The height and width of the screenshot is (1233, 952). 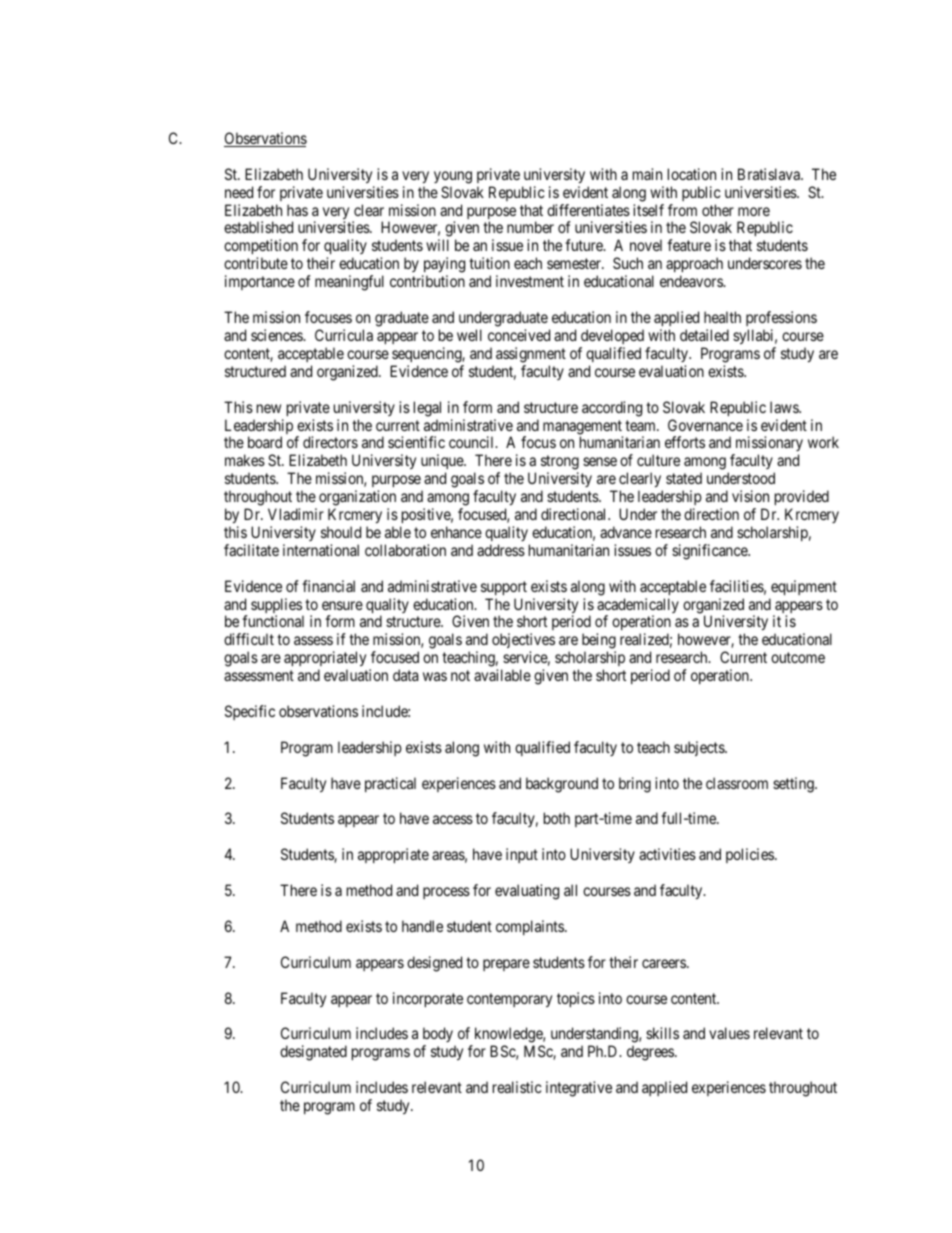 What do you see at coordinates (754, 211) in the screenshot?
I see `more` at bounding box center [754, 211].
